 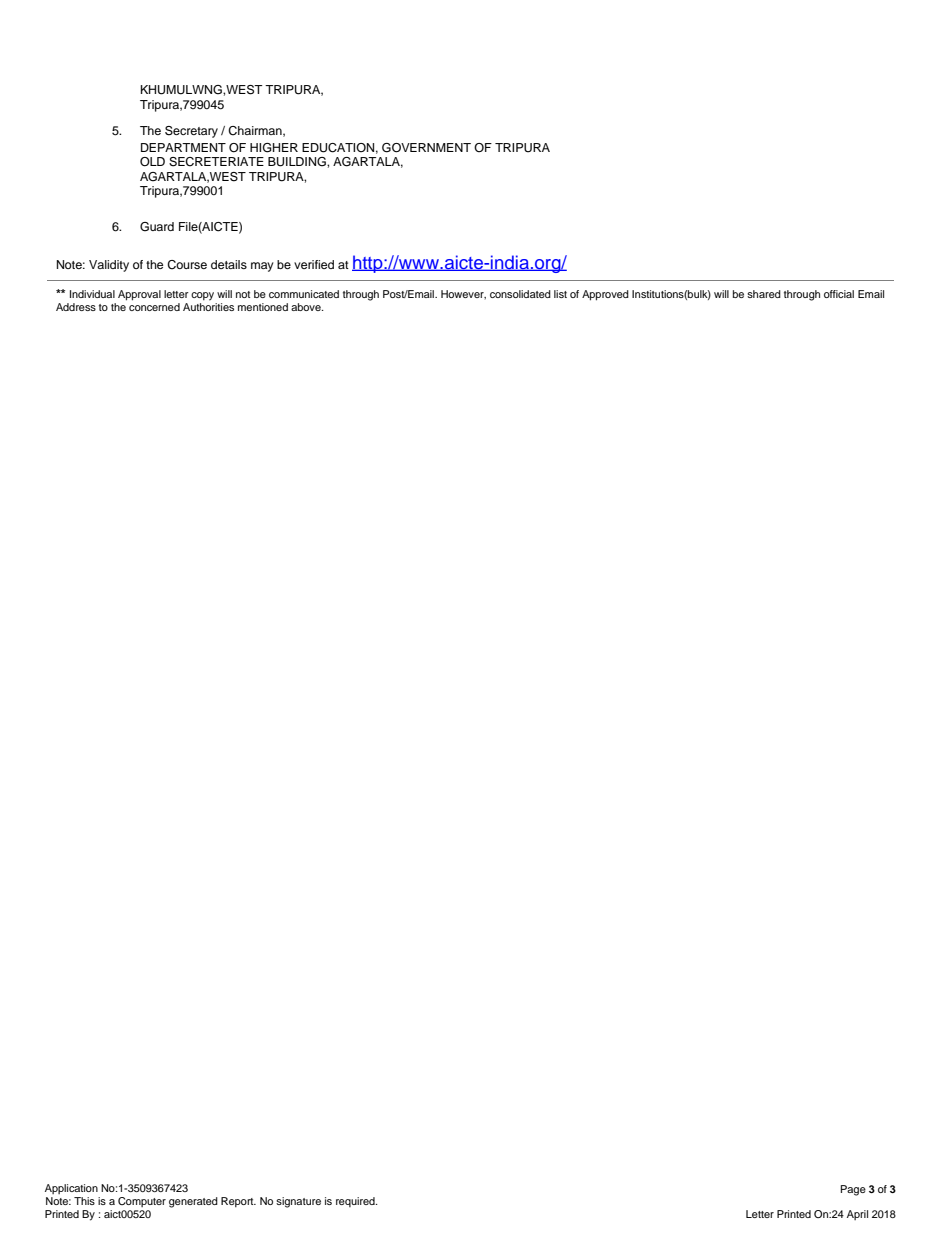 What do you see at coordinates (71, 1189) in the screenshot?
I see `Application` at bounding box center [71, 1189].
